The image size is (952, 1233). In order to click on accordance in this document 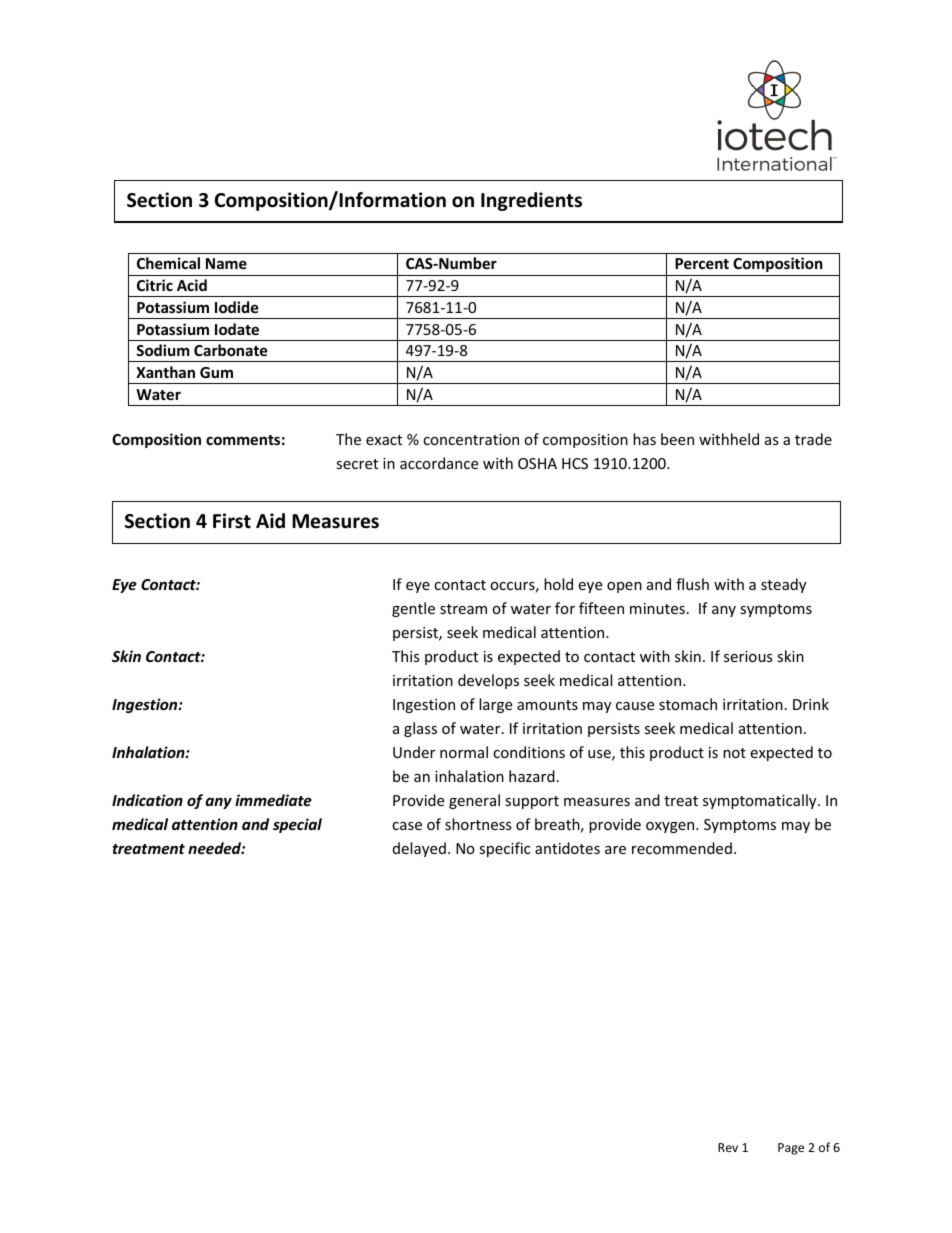, I will do `click(439, 463)`.
